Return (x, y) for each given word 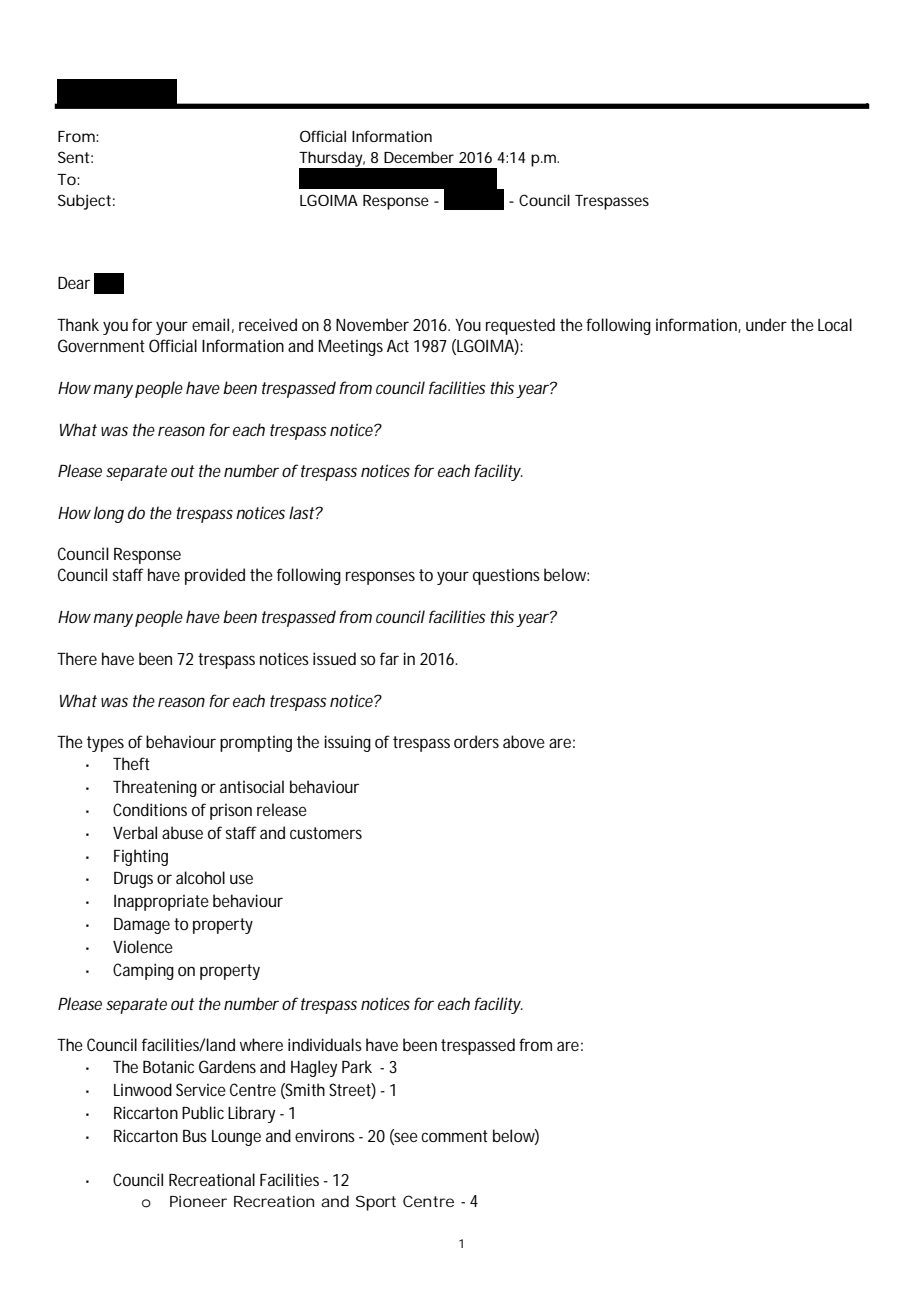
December (419, 157)
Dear (74, 283)
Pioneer (198, 1201)
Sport (376, 1203)
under (766, 324)
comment (454, 1136)
